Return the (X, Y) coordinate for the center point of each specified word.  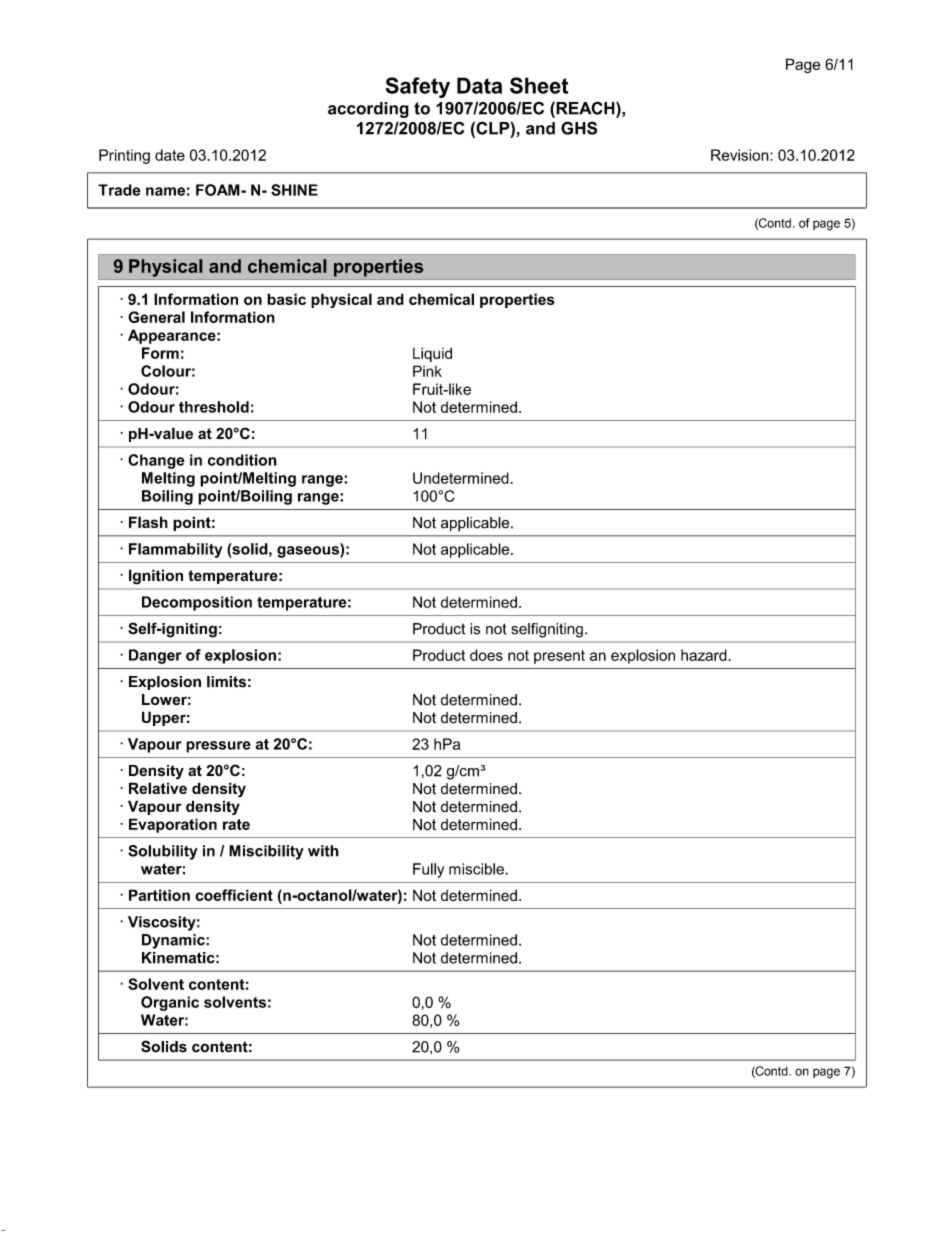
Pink (427, 371)
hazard (705, 655)
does (486, 655)
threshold (214, 407)
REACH (585, 109)
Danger (155, 656)
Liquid (432, 354)
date (170, 155)
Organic (170, 1003)
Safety (418, 87)
